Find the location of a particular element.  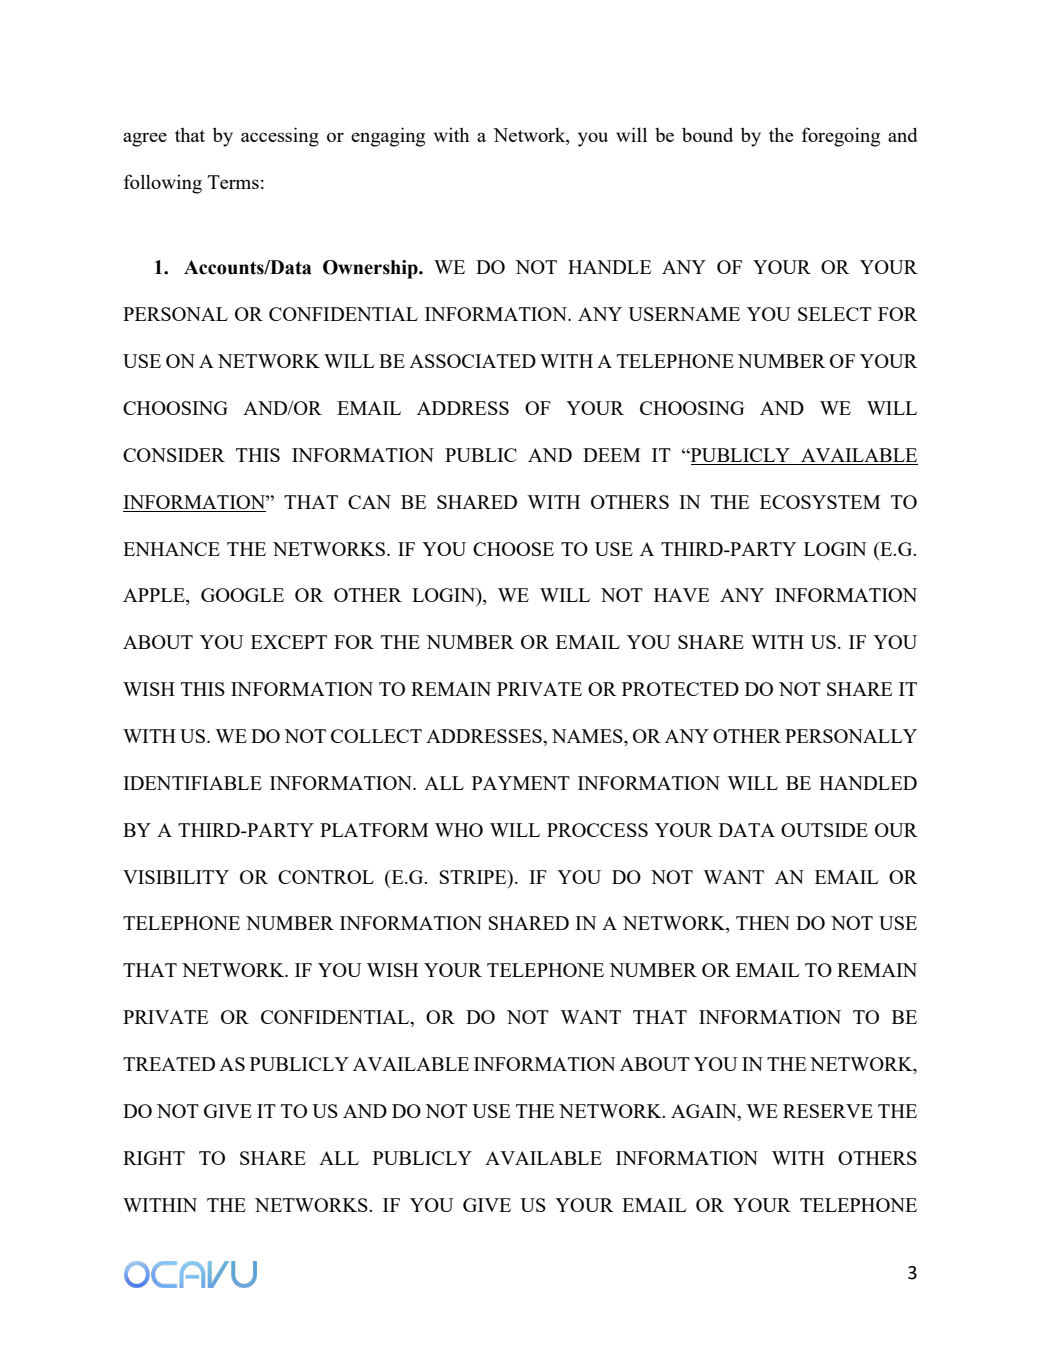

bound is located at coordinates (707, 134).
